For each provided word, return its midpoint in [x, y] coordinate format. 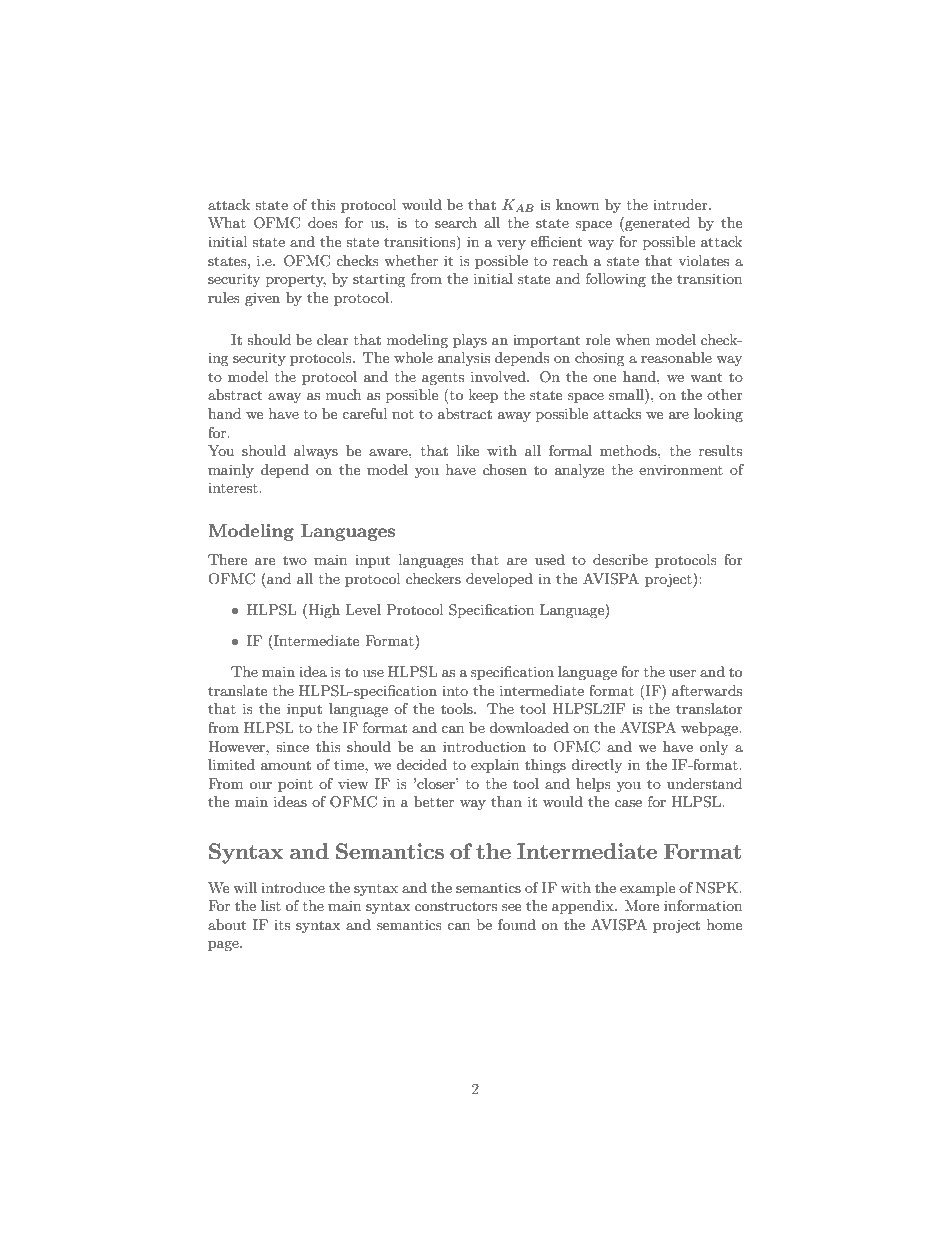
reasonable [676, 357]
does [323, 222]
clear [333, 339]
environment [681, 469]
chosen [505, 469]
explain [495, 766]
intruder [681, 204]
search [456, 222]
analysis [464, 359]
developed [499, 580]
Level [363, 609]
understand [704, 783]
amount [286, 765]
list [271, 905]
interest [234, 488]
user [682, 673]
